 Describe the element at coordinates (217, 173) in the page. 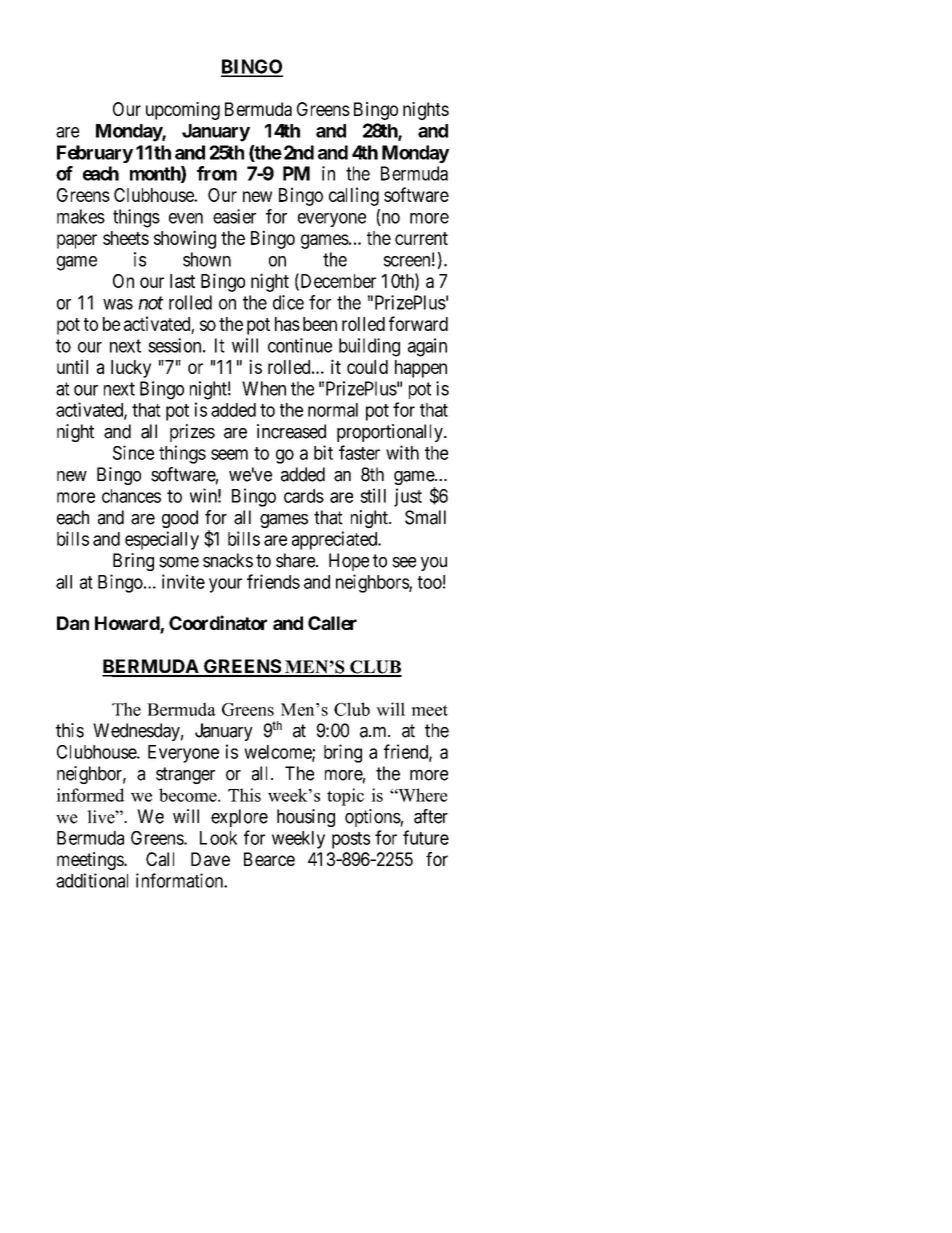

I see `from` at that location.
